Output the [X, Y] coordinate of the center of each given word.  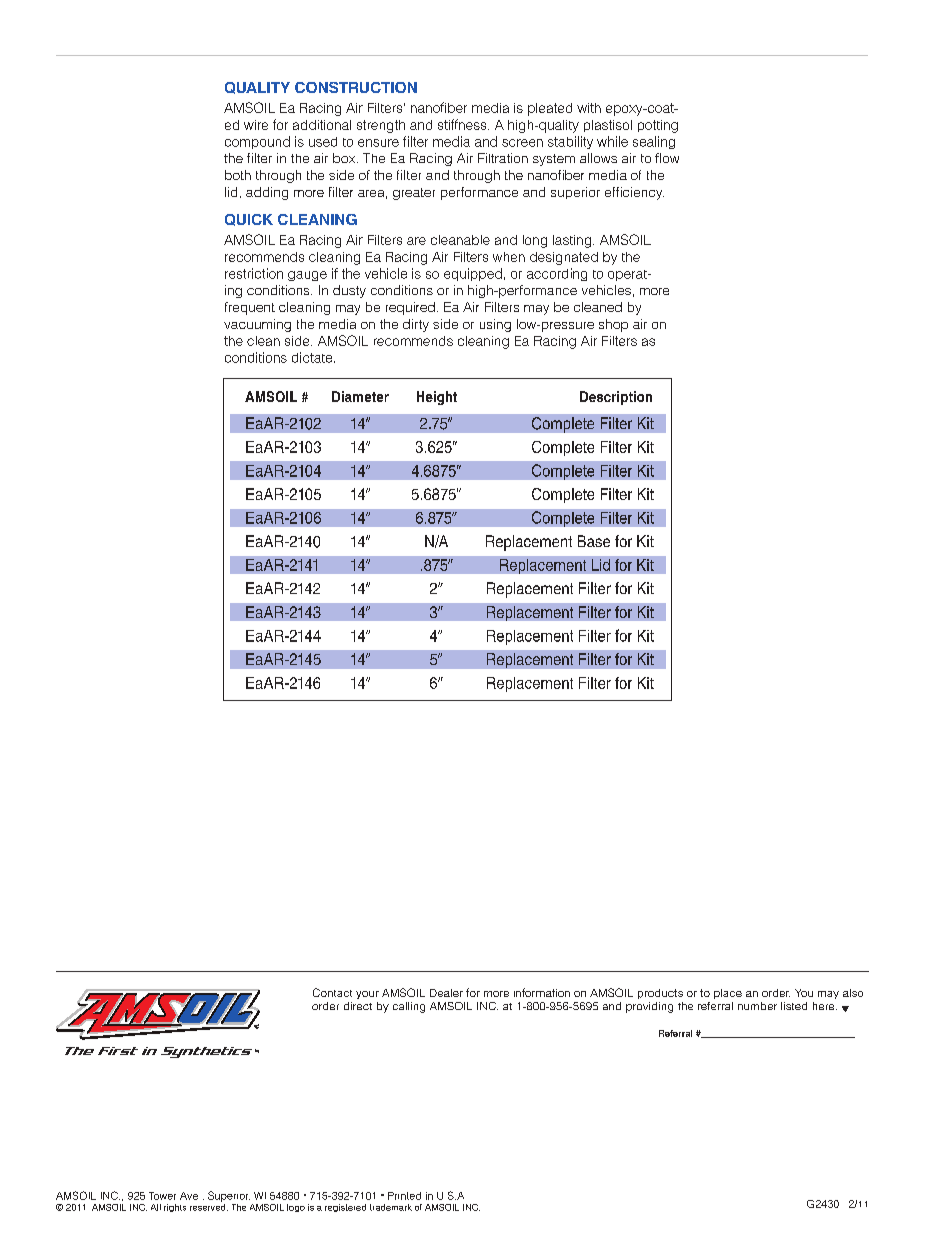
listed [794, 1006]
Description [616, 398]
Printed [404, 1196]
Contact [332, 992]
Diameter [360, 396]
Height [437, 398]
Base [594, 541]
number [757, 1006]
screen [522, 143]
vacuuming [257, 325]
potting [658, 126]
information [542, 992]
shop [613, 325]
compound [257, 142]
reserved [209, 1206]
